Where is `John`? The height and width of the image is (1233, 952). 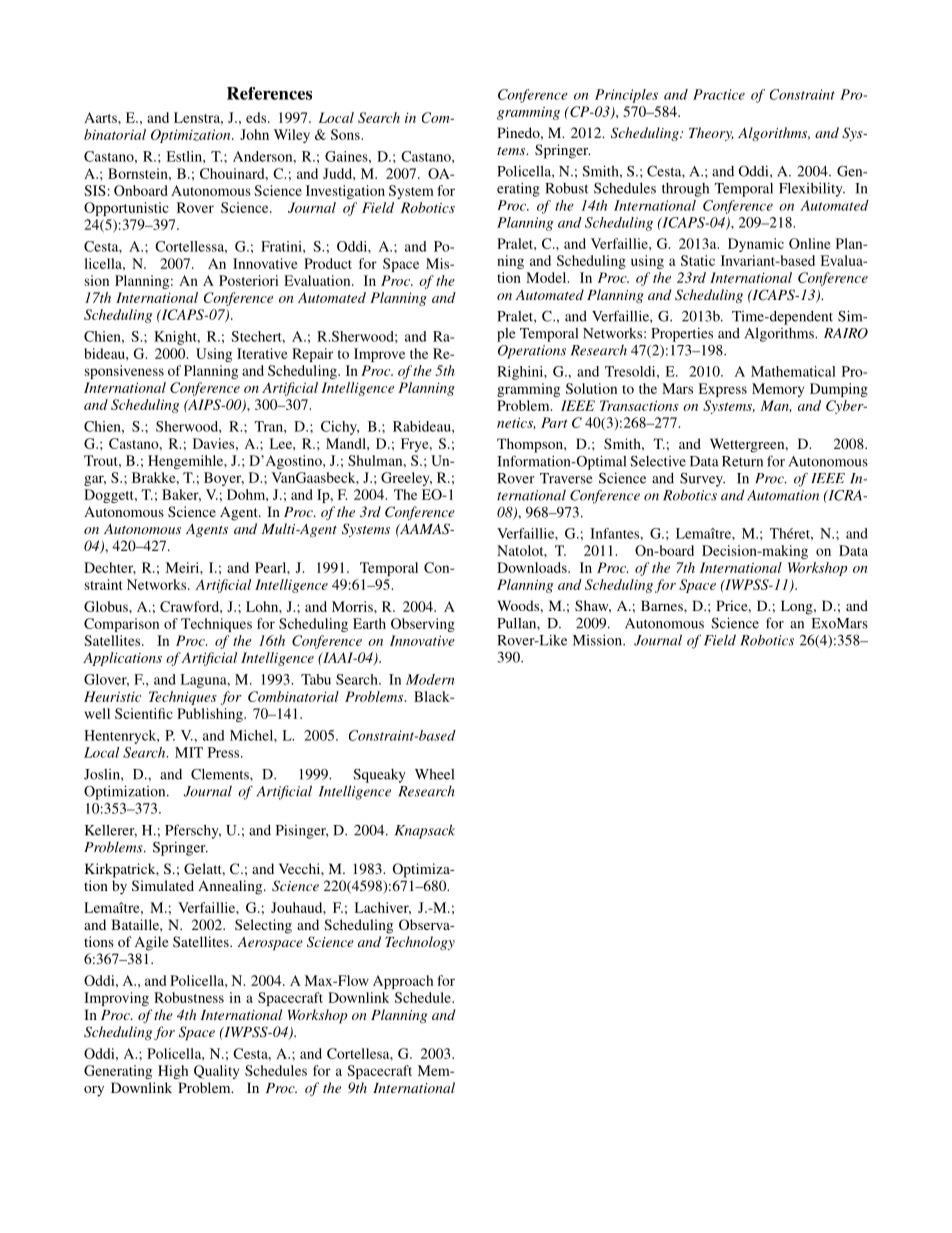
John is located at coordinates (254, 134).
